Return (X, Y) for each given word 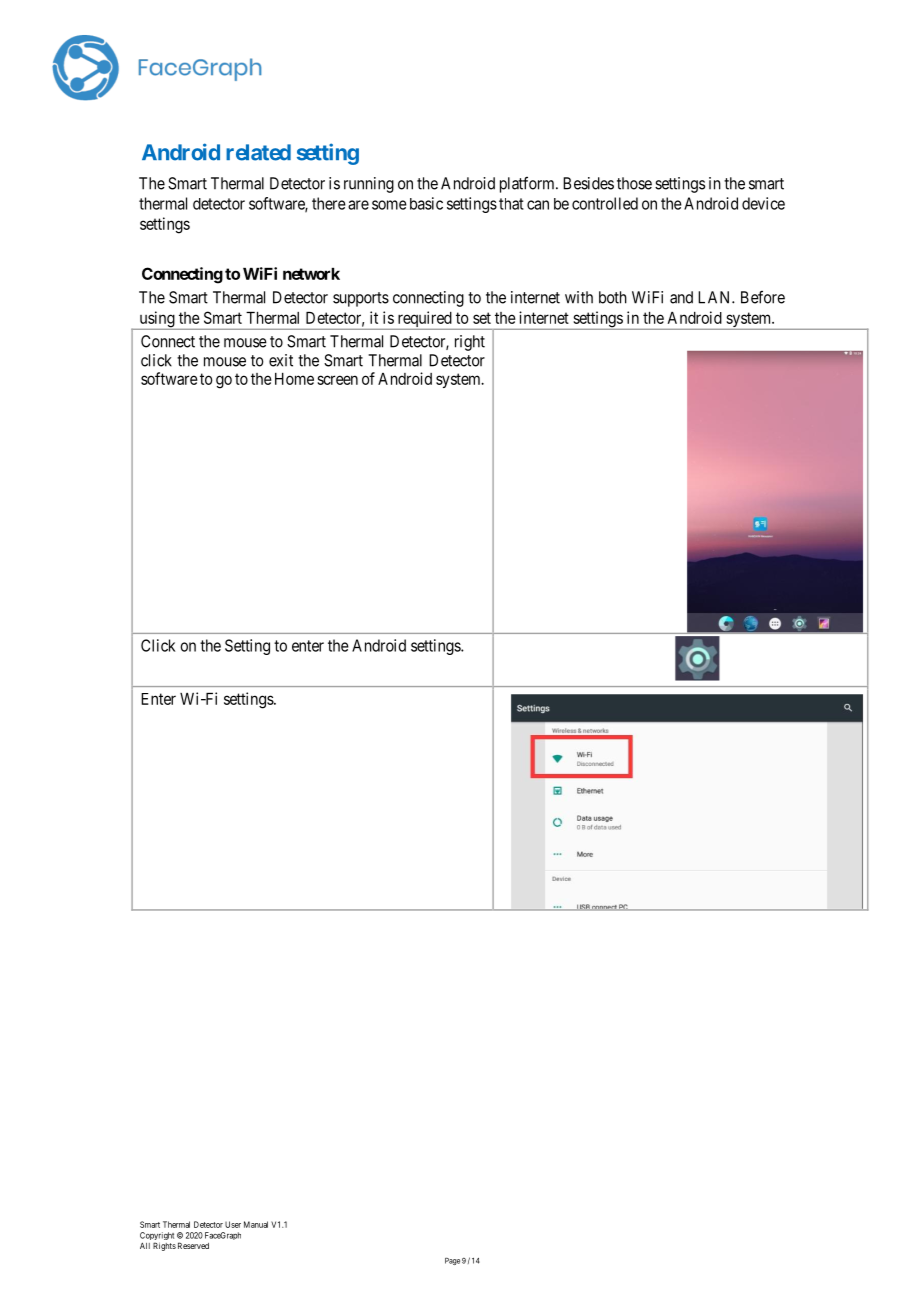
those (634, 183)
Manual (256, 1224)
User (233, 1224)
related (258, 152)
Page (452, 1261)
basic (426, 203)
